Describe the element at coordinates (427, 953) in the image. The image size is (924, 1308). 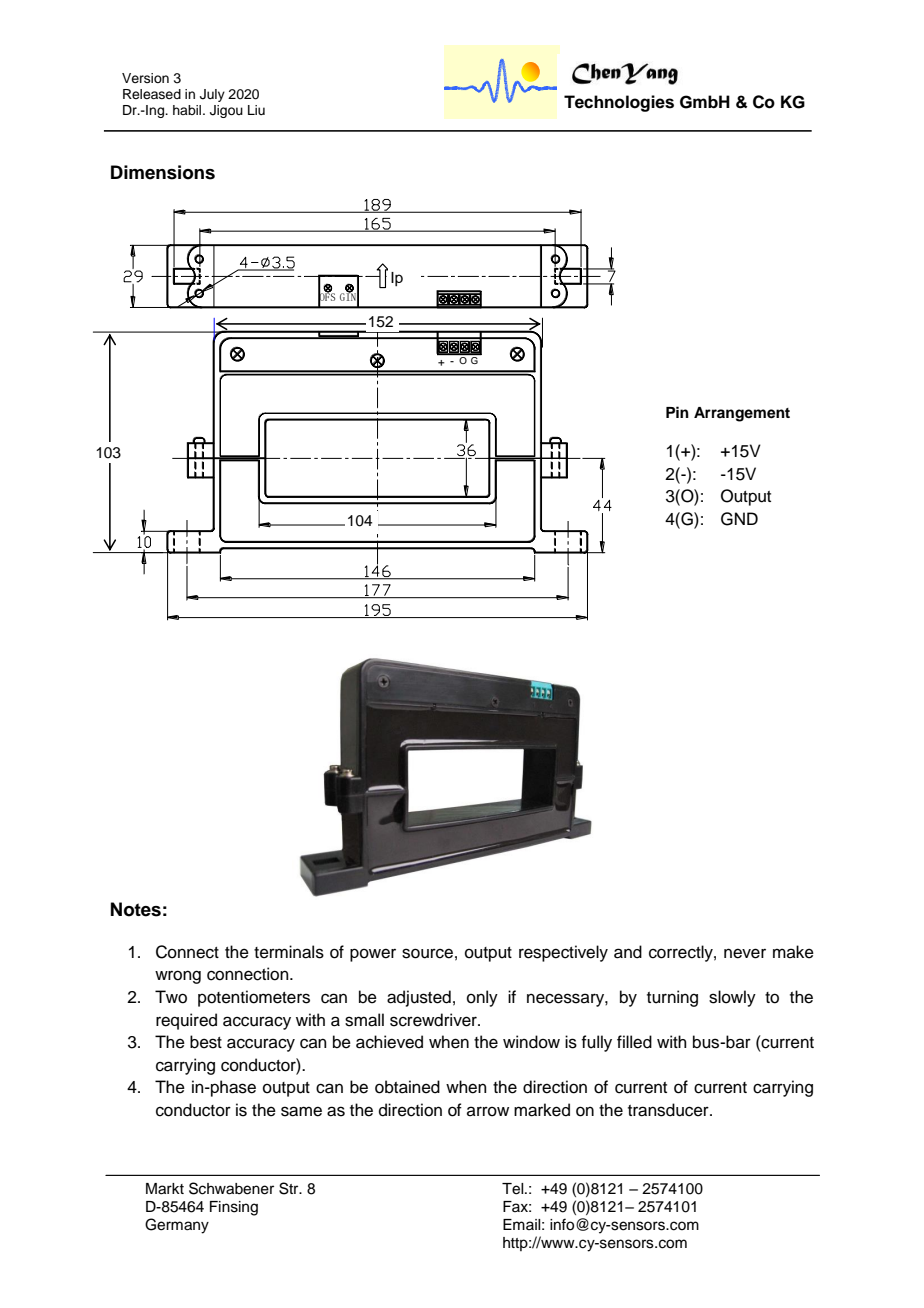
I see `source` at that location.
